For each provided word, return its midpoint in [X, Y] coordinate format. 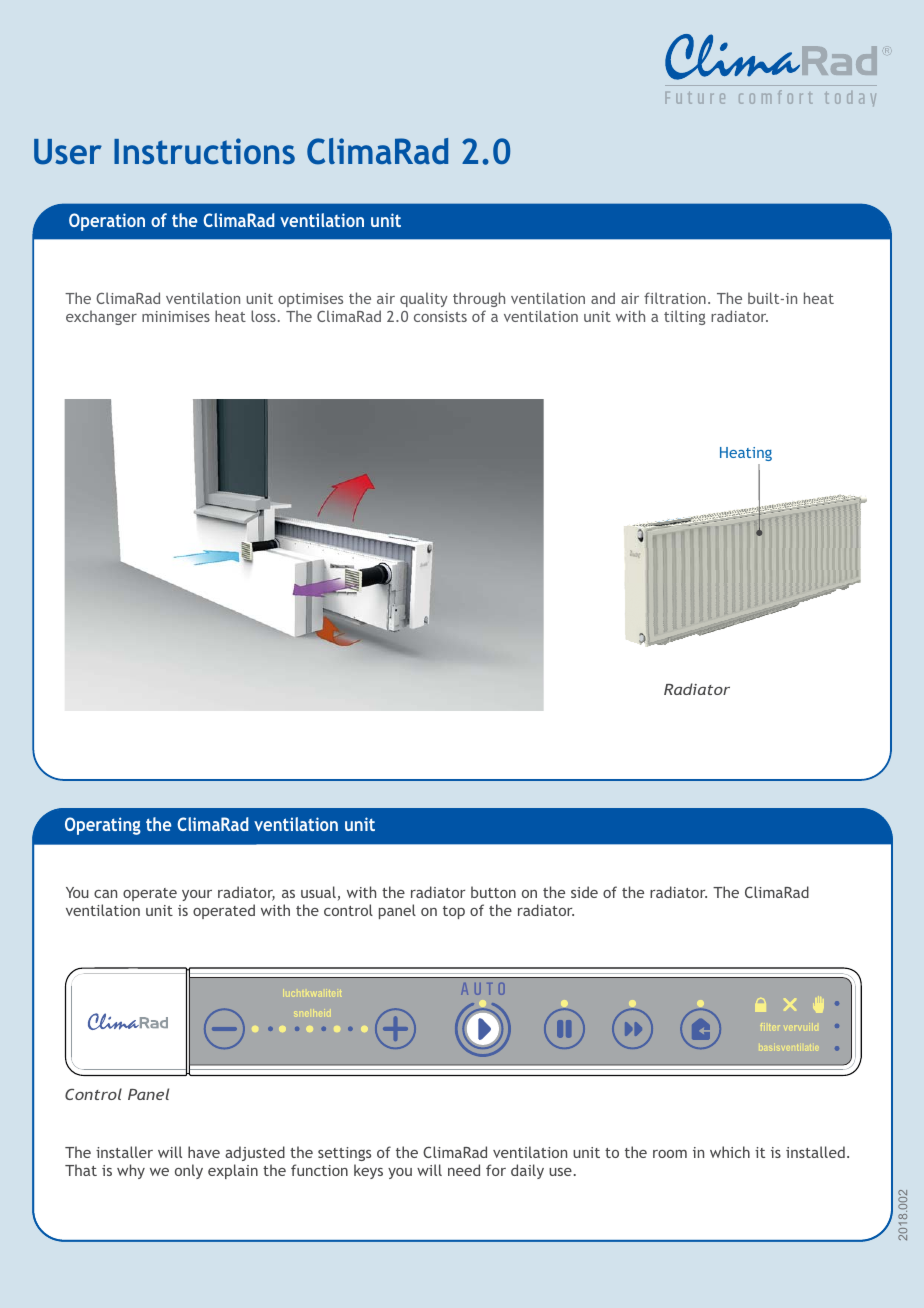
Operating [103, 826]
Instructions [204, 151]
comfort [775, 97]
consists [440, 316]
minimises [176, 316]
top [454, 912]
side [584, 892]
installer [124, 1152]
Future [695, 98]
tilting [684, 317]
